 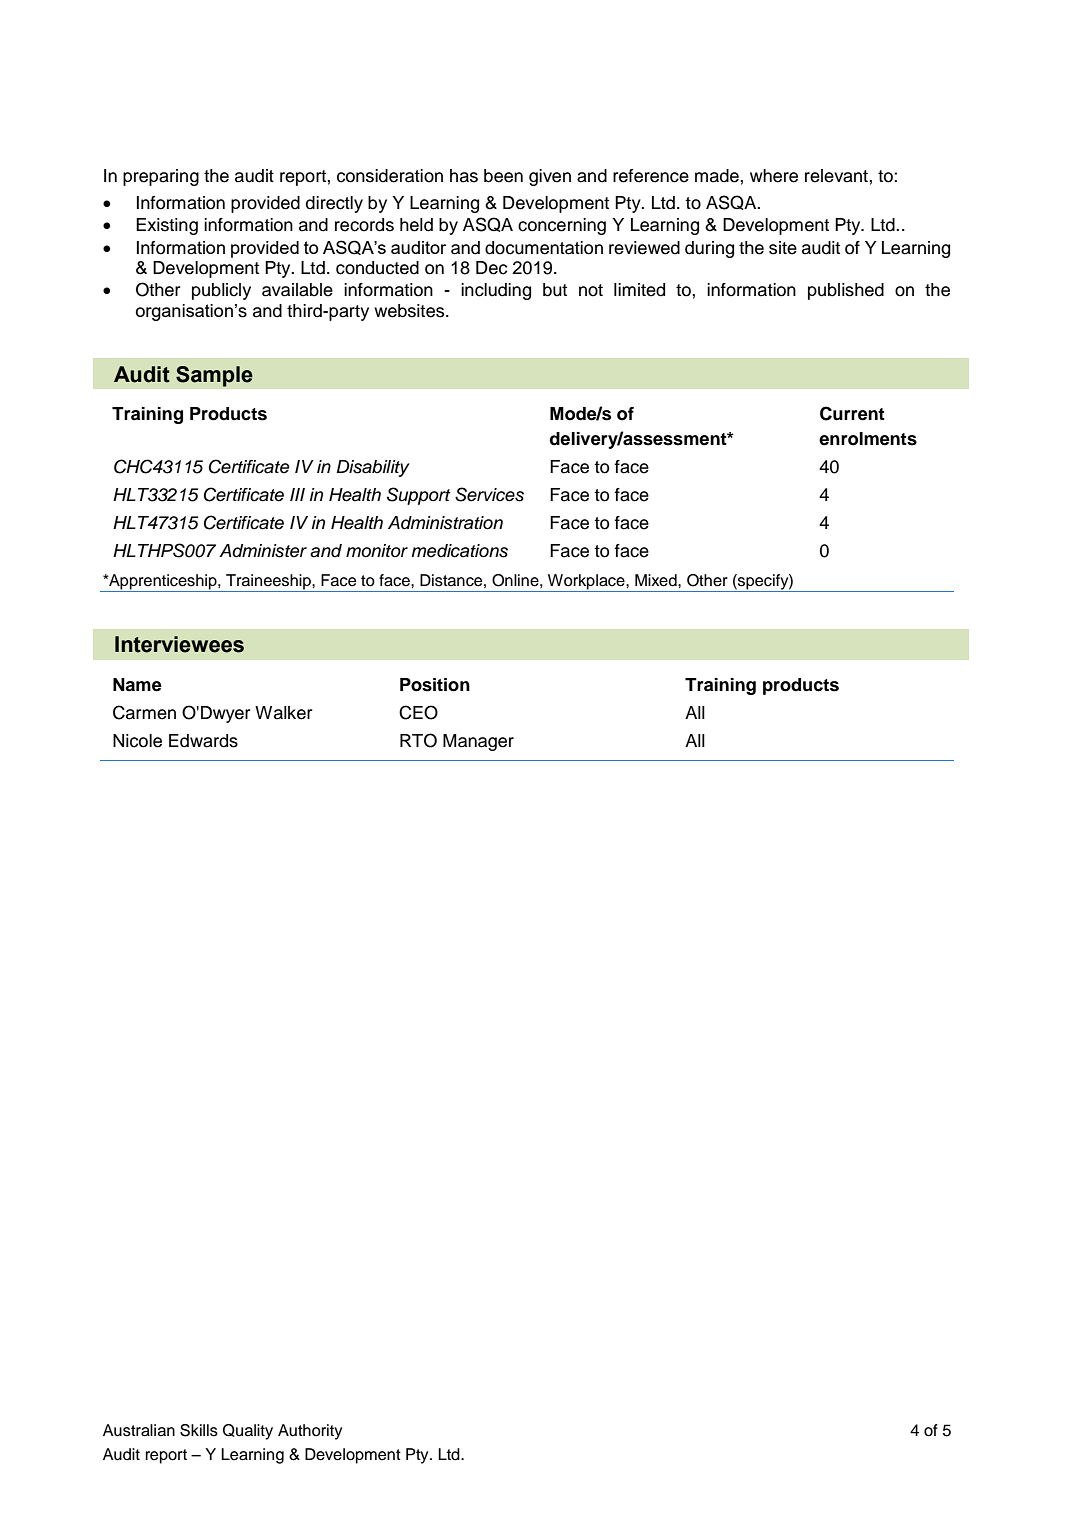 What do you see at coordinates (248, 1432) in the screenshot?
I see `Quality` at bounding box center [248, 1432].
